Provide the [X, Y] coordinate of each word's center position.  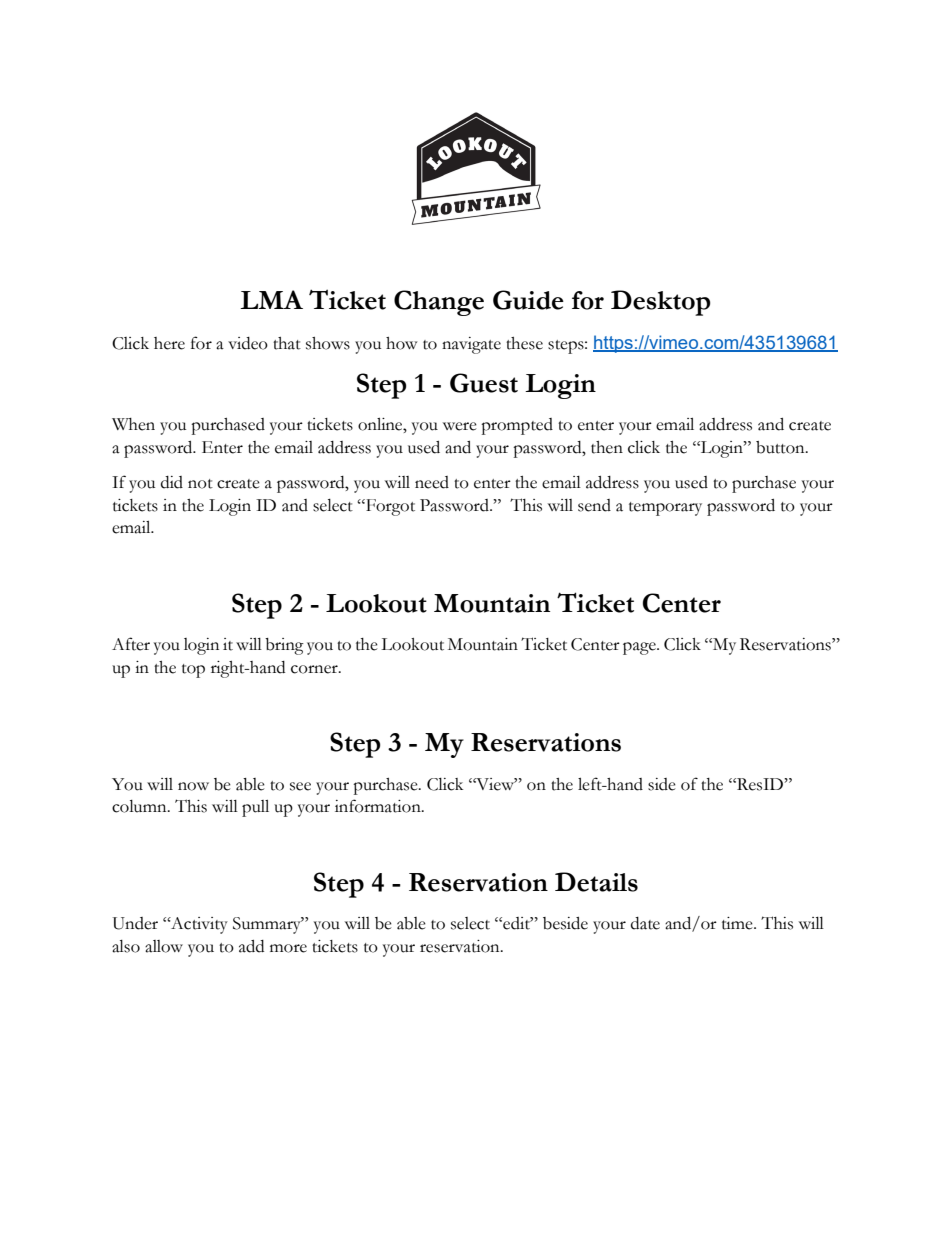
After [131, 644]
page [640, 648]
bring [284, 646]
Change [439, 303]
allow [164, 946]
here [169, 343]
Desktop [660, 303]
